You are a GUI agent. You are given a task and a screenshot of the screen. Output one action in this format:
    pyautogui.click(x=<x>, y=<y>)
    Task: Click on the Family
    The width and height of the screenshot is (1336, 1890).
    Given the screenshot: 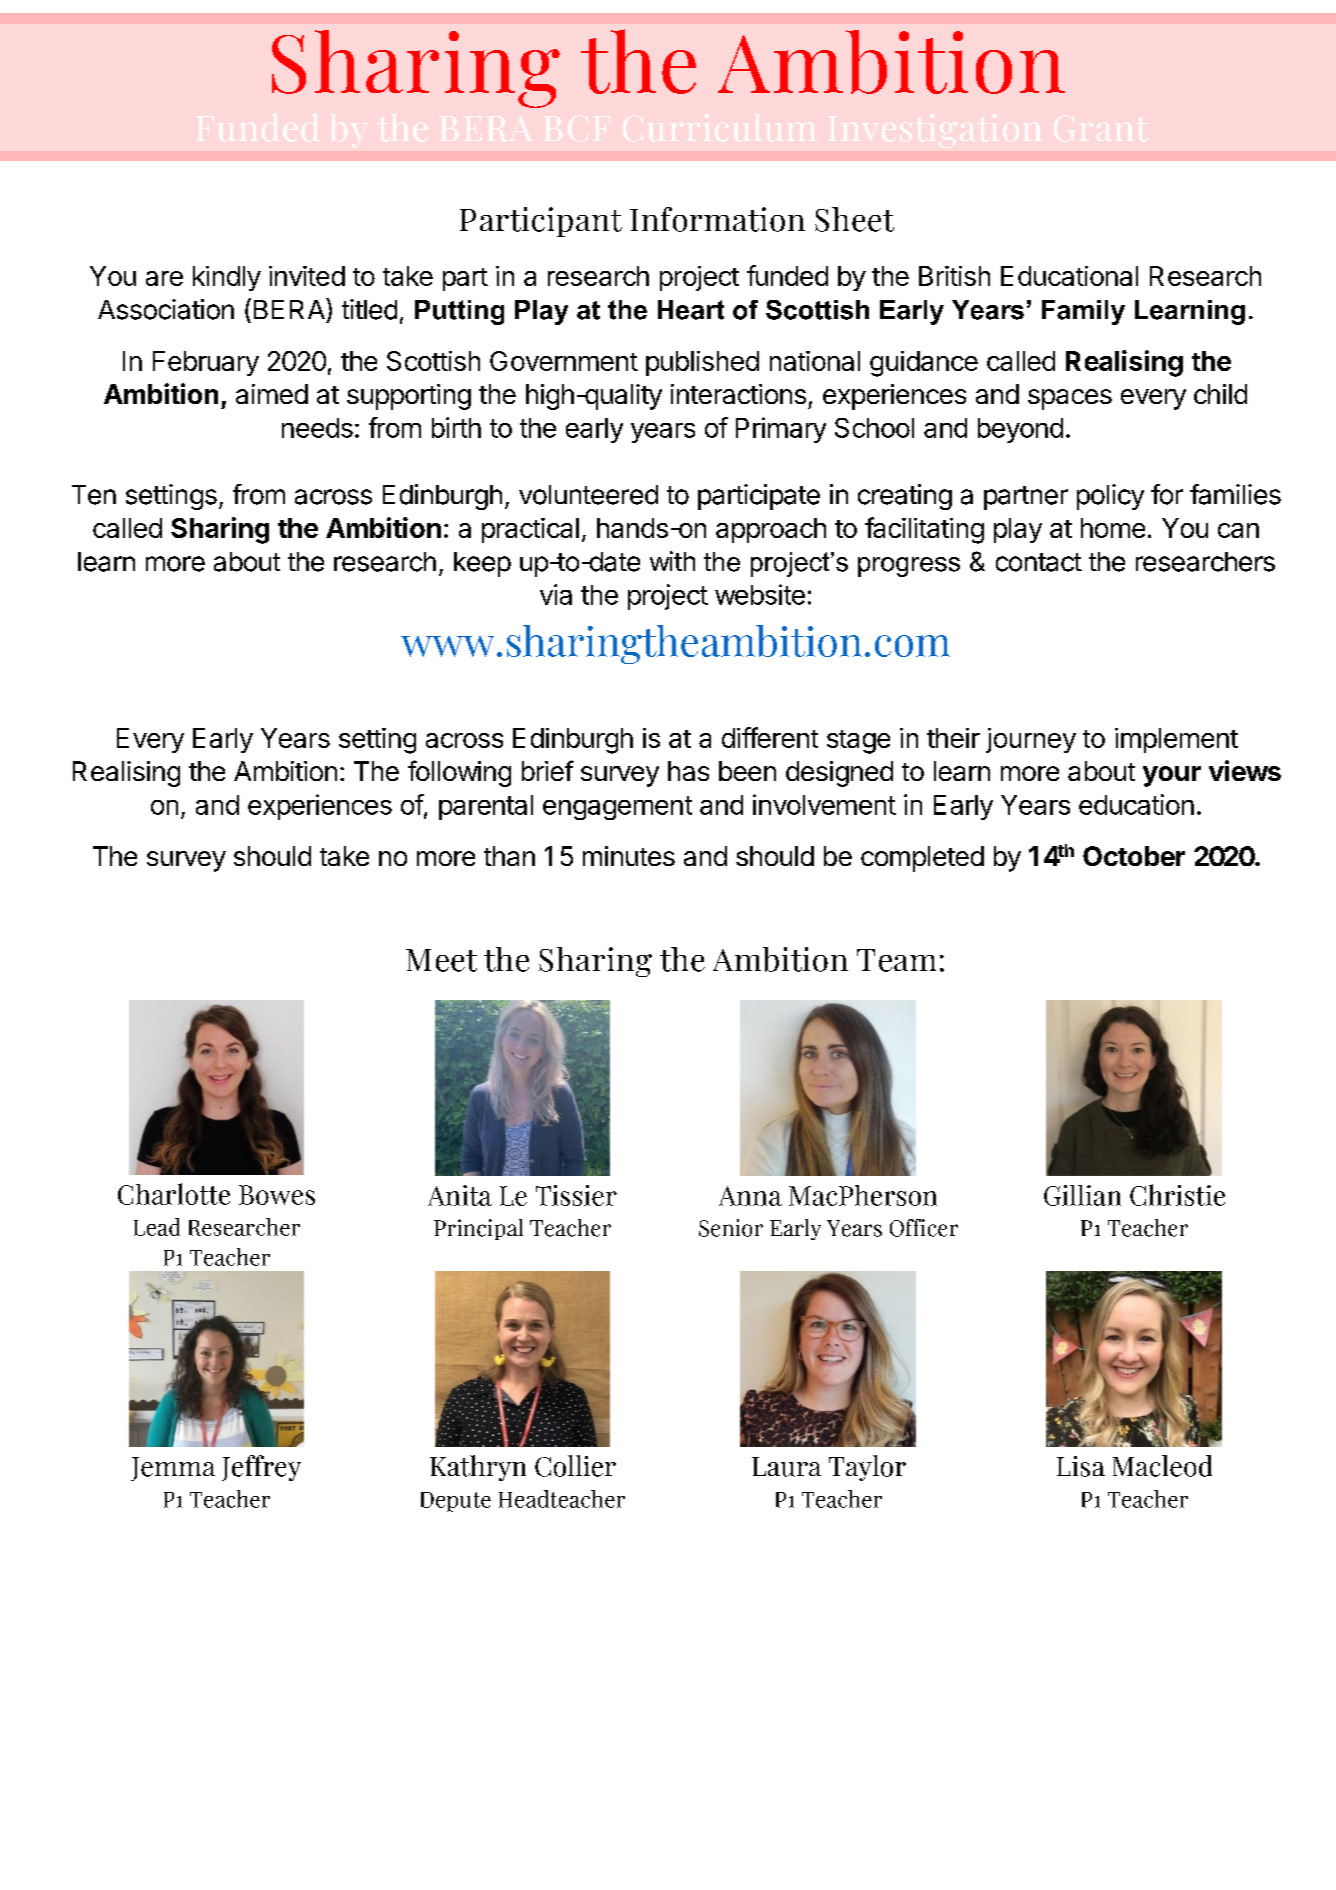 What is the action you would take?
    pyautogui.click(x=1083, y=312)
